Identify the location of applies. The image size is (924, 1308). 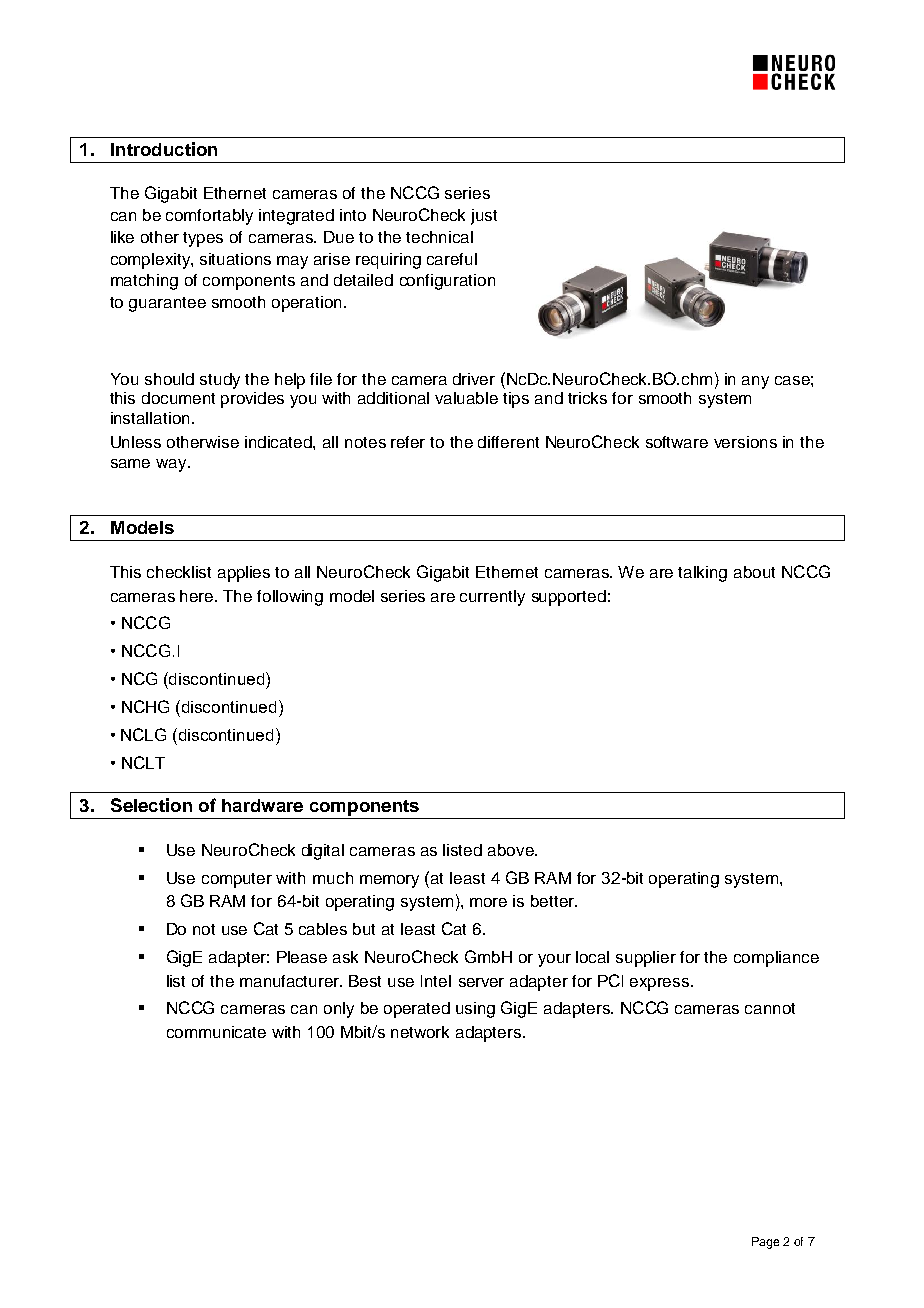
(244, 574).
